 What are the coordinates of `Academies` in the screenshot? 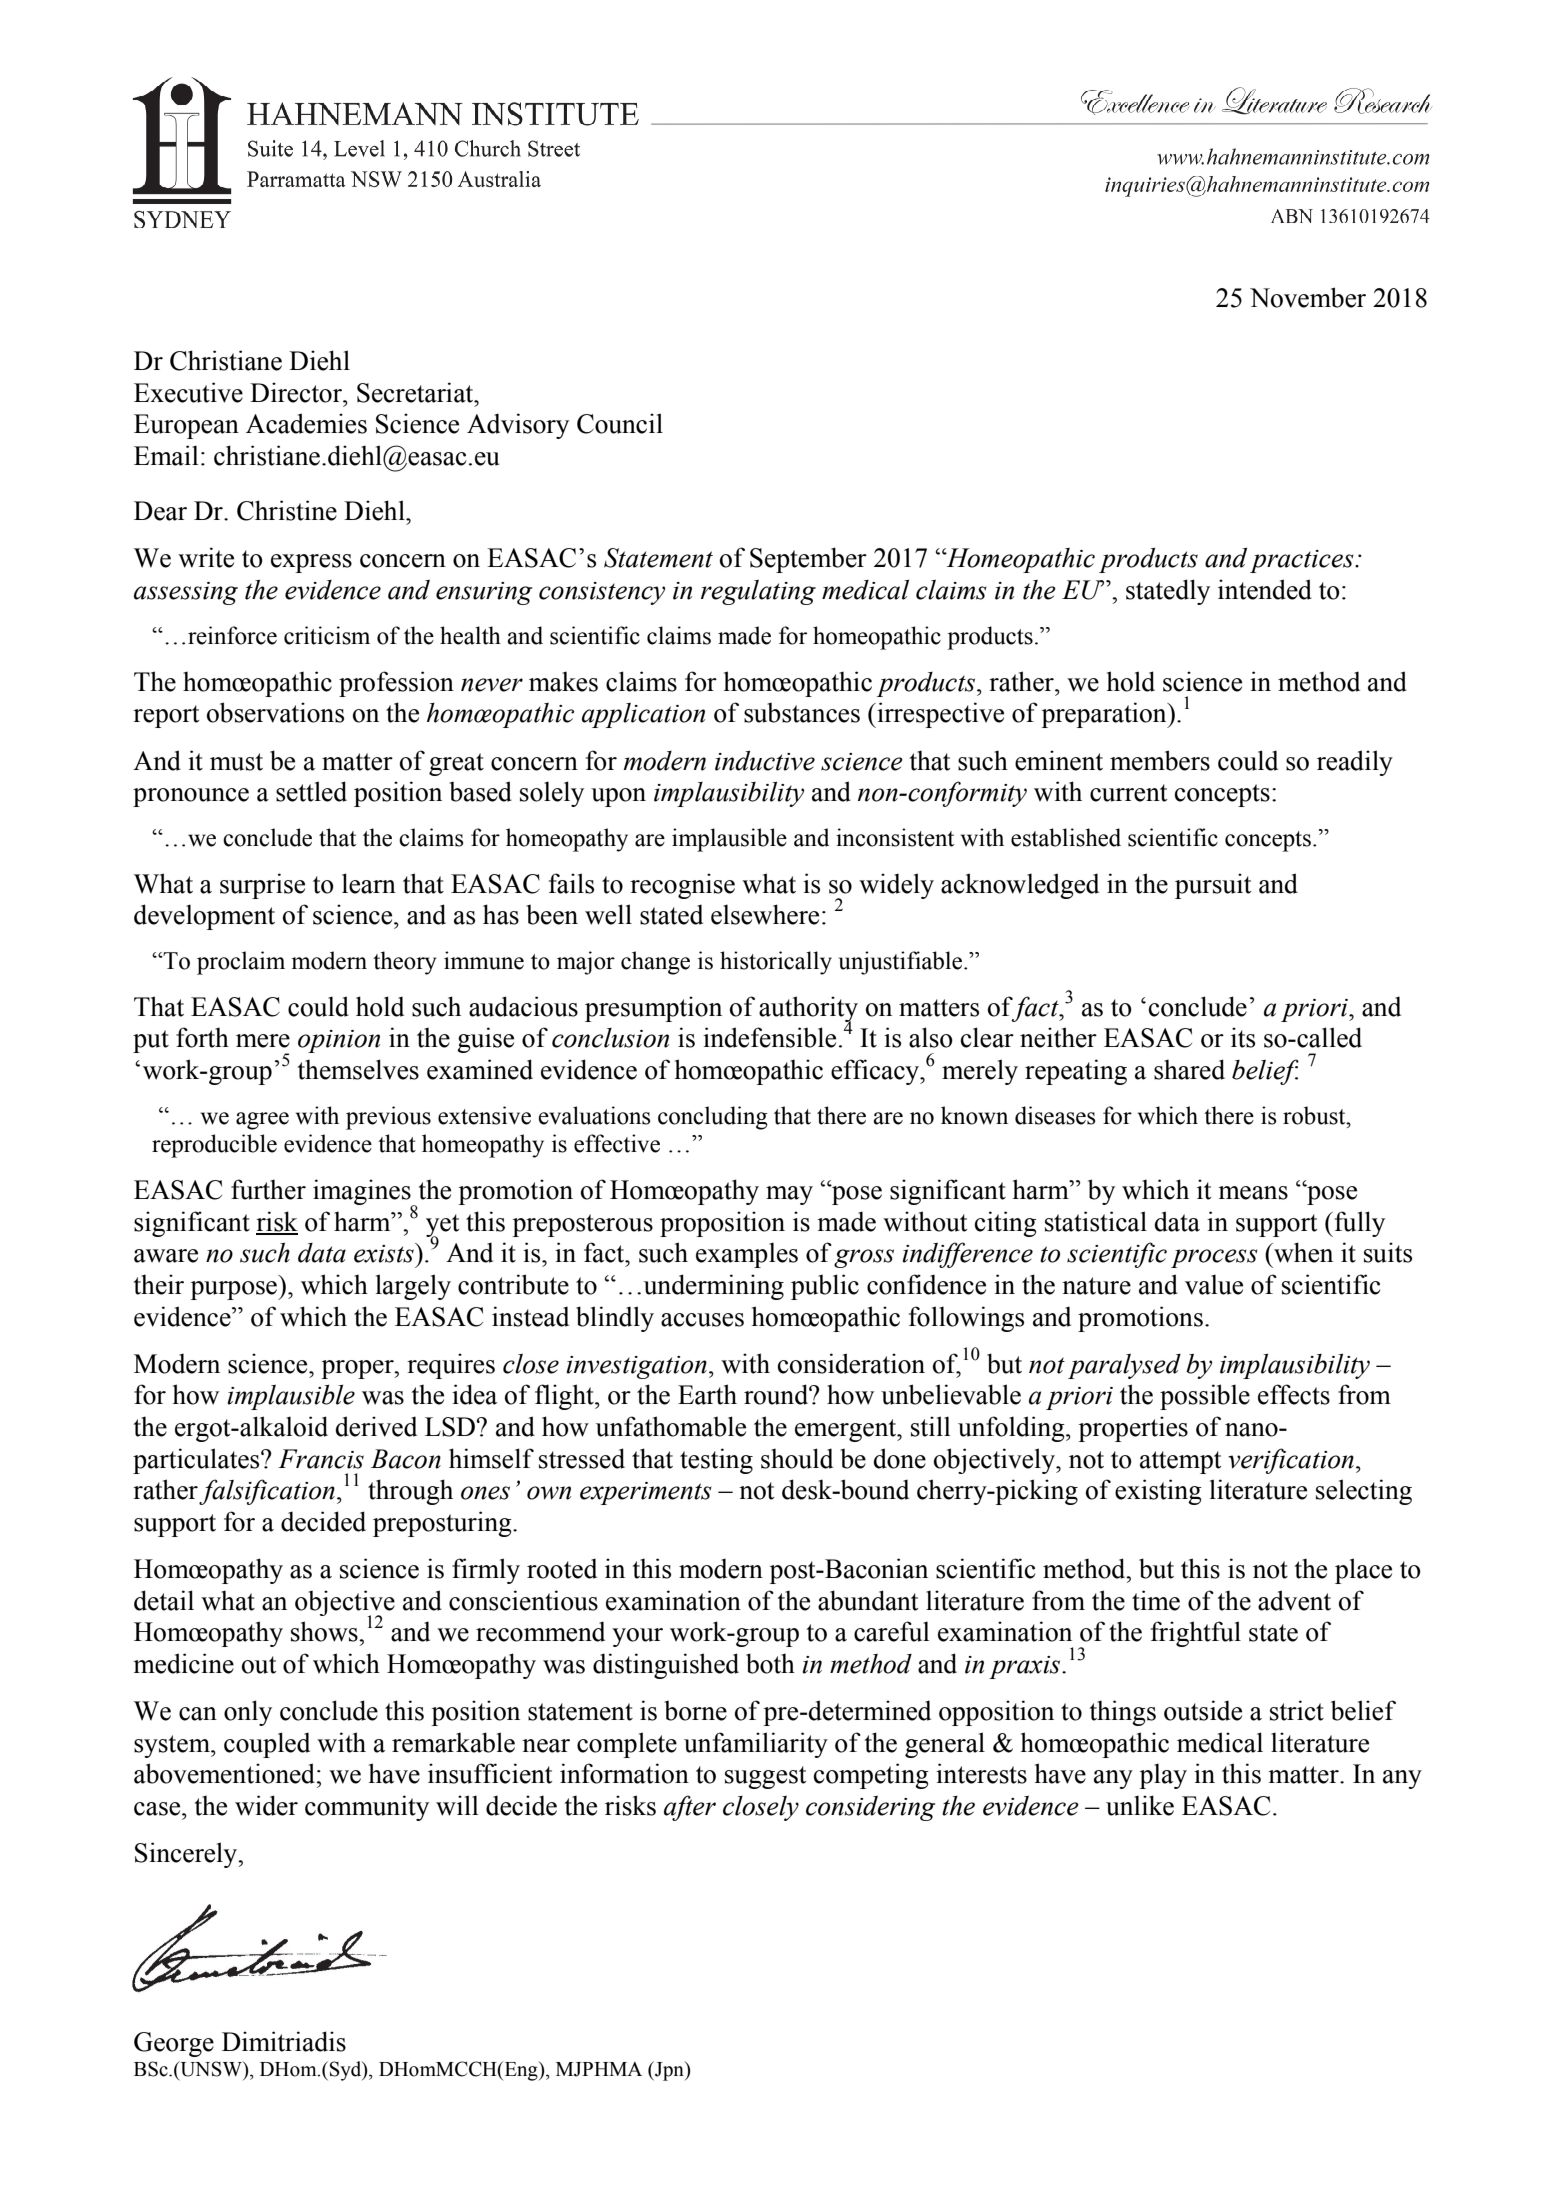 It's located at (306, 423).
